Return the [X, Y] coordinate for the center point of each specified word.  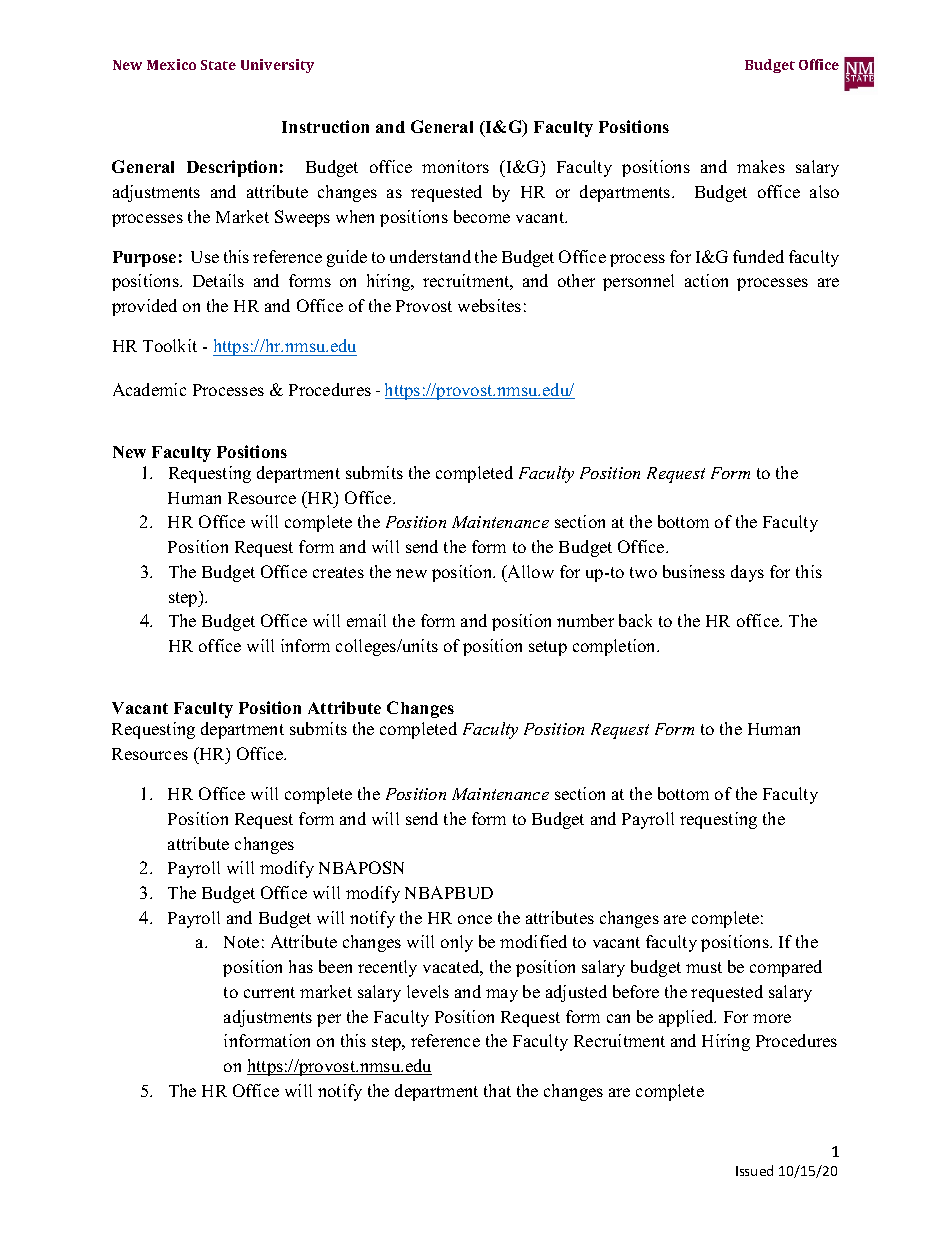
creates [338, 572]
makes [761, 166]
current [269, 992]
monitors [455, 166]
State [218, 65]
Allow [530, 571]
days [747, 573]
